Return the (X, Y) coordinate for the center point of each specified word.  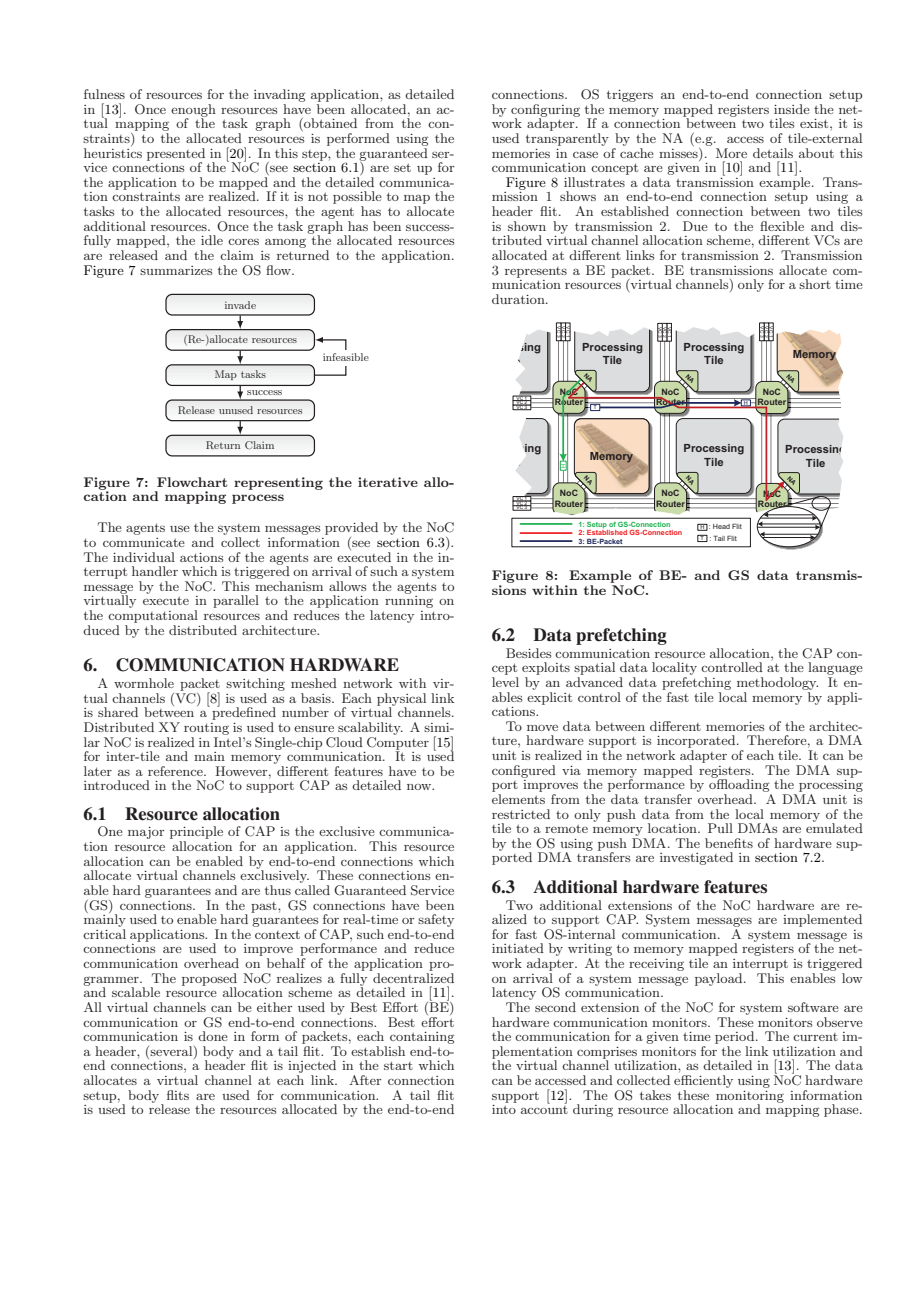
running (409, 602)
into (504, 1109)
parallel (236, 601)
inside (792, 109)
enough (193, 111)
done (213, 1036)
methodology (777, 683)
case (585, 155)
